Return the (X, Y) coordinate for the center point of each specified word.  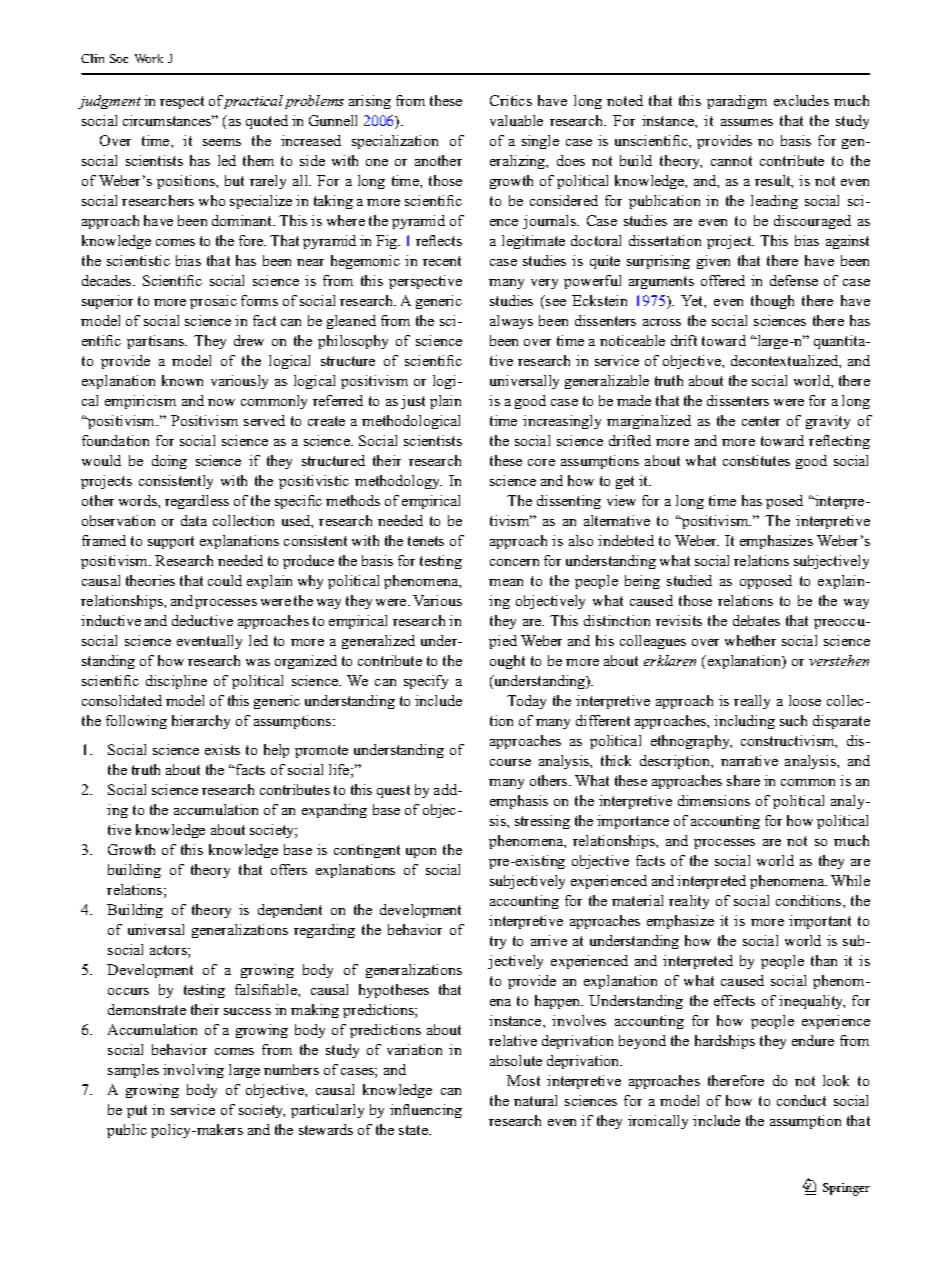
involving (193, 1071)
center (761, 421)
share (743, 780)
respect (182, 102)
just (413, 402)
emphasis (519, 802)
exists (222, 749)
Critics (511, 100)
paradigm (737, 102)
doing (169, 462)
